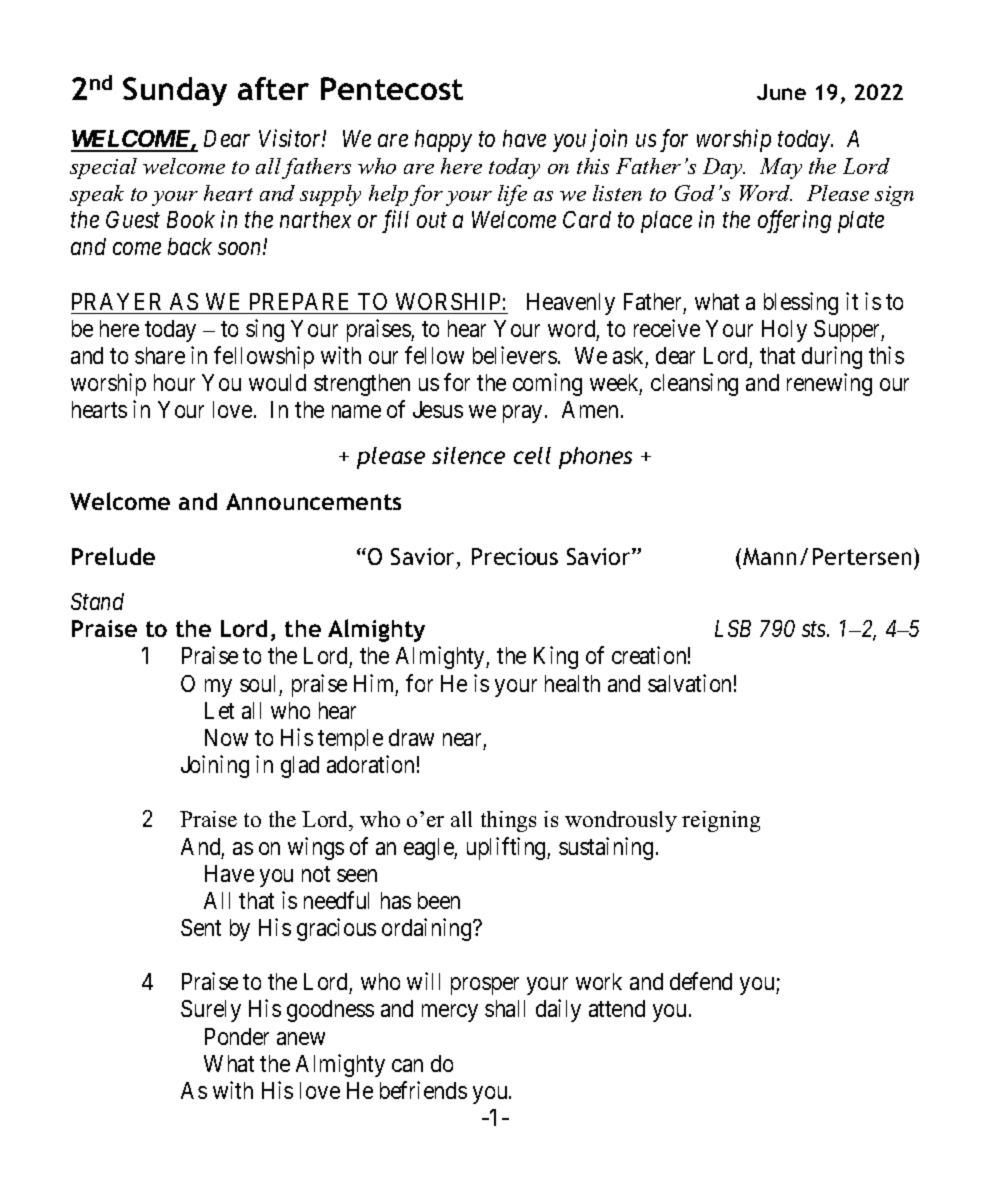 The image size is (991, 1204). What do you see at coordinates (515, 556) in the image?
I see `Precious` at bounding box center [515, 556].
